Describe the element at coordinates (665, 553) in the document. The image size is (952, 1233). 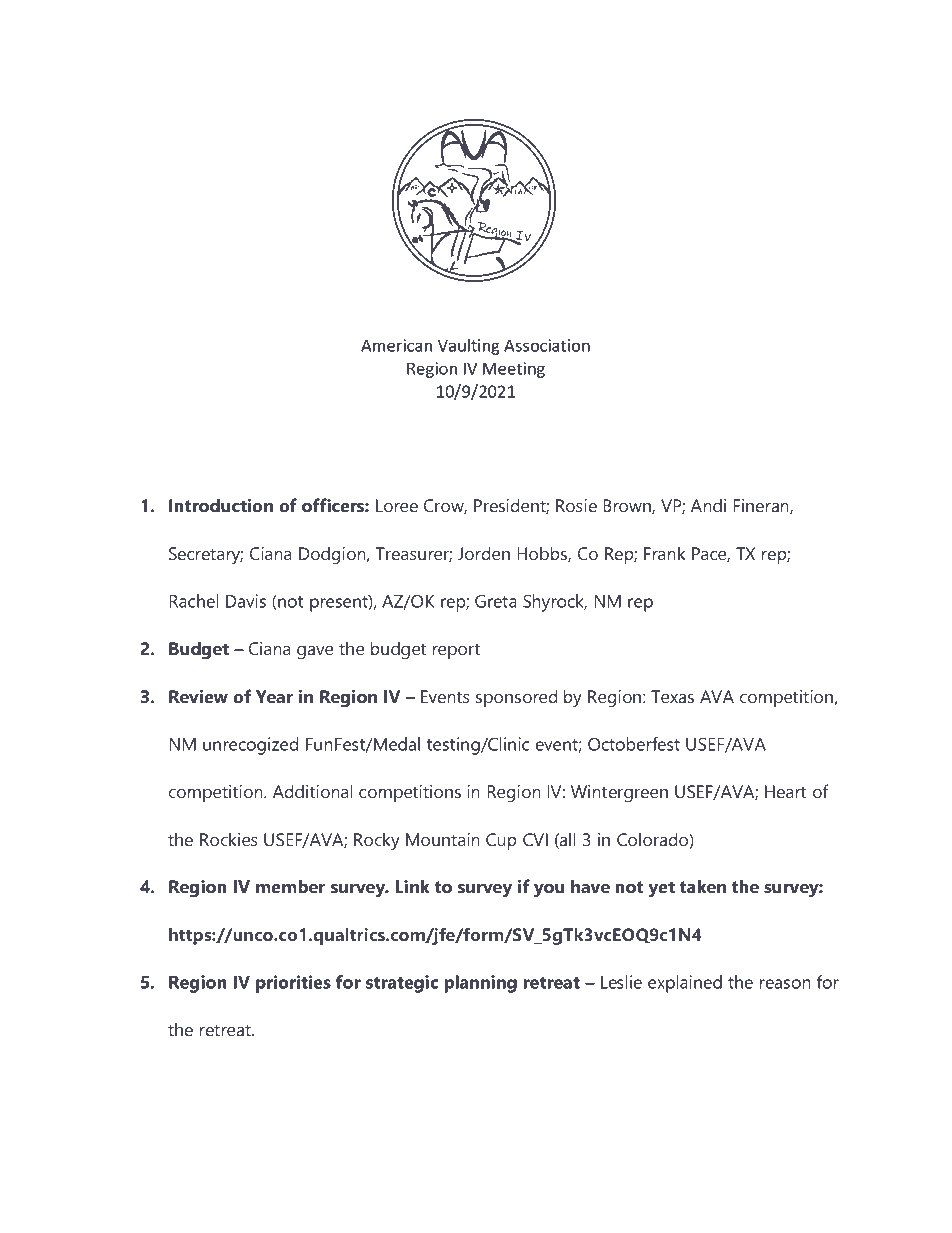
I see `Frank` at that location.
